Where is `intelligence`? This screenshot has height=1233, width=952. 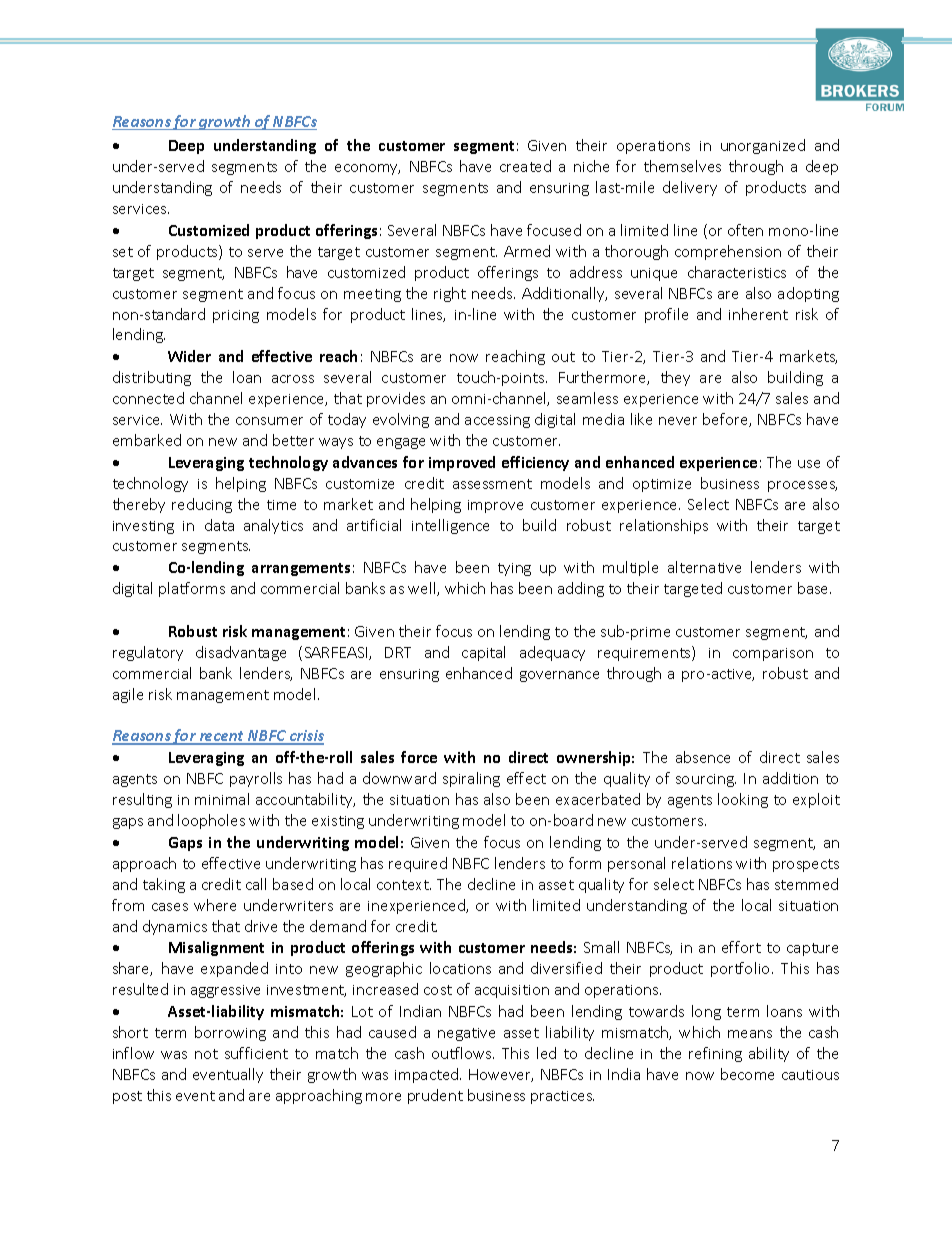
intelligence is located at coordinates (450, 526).
